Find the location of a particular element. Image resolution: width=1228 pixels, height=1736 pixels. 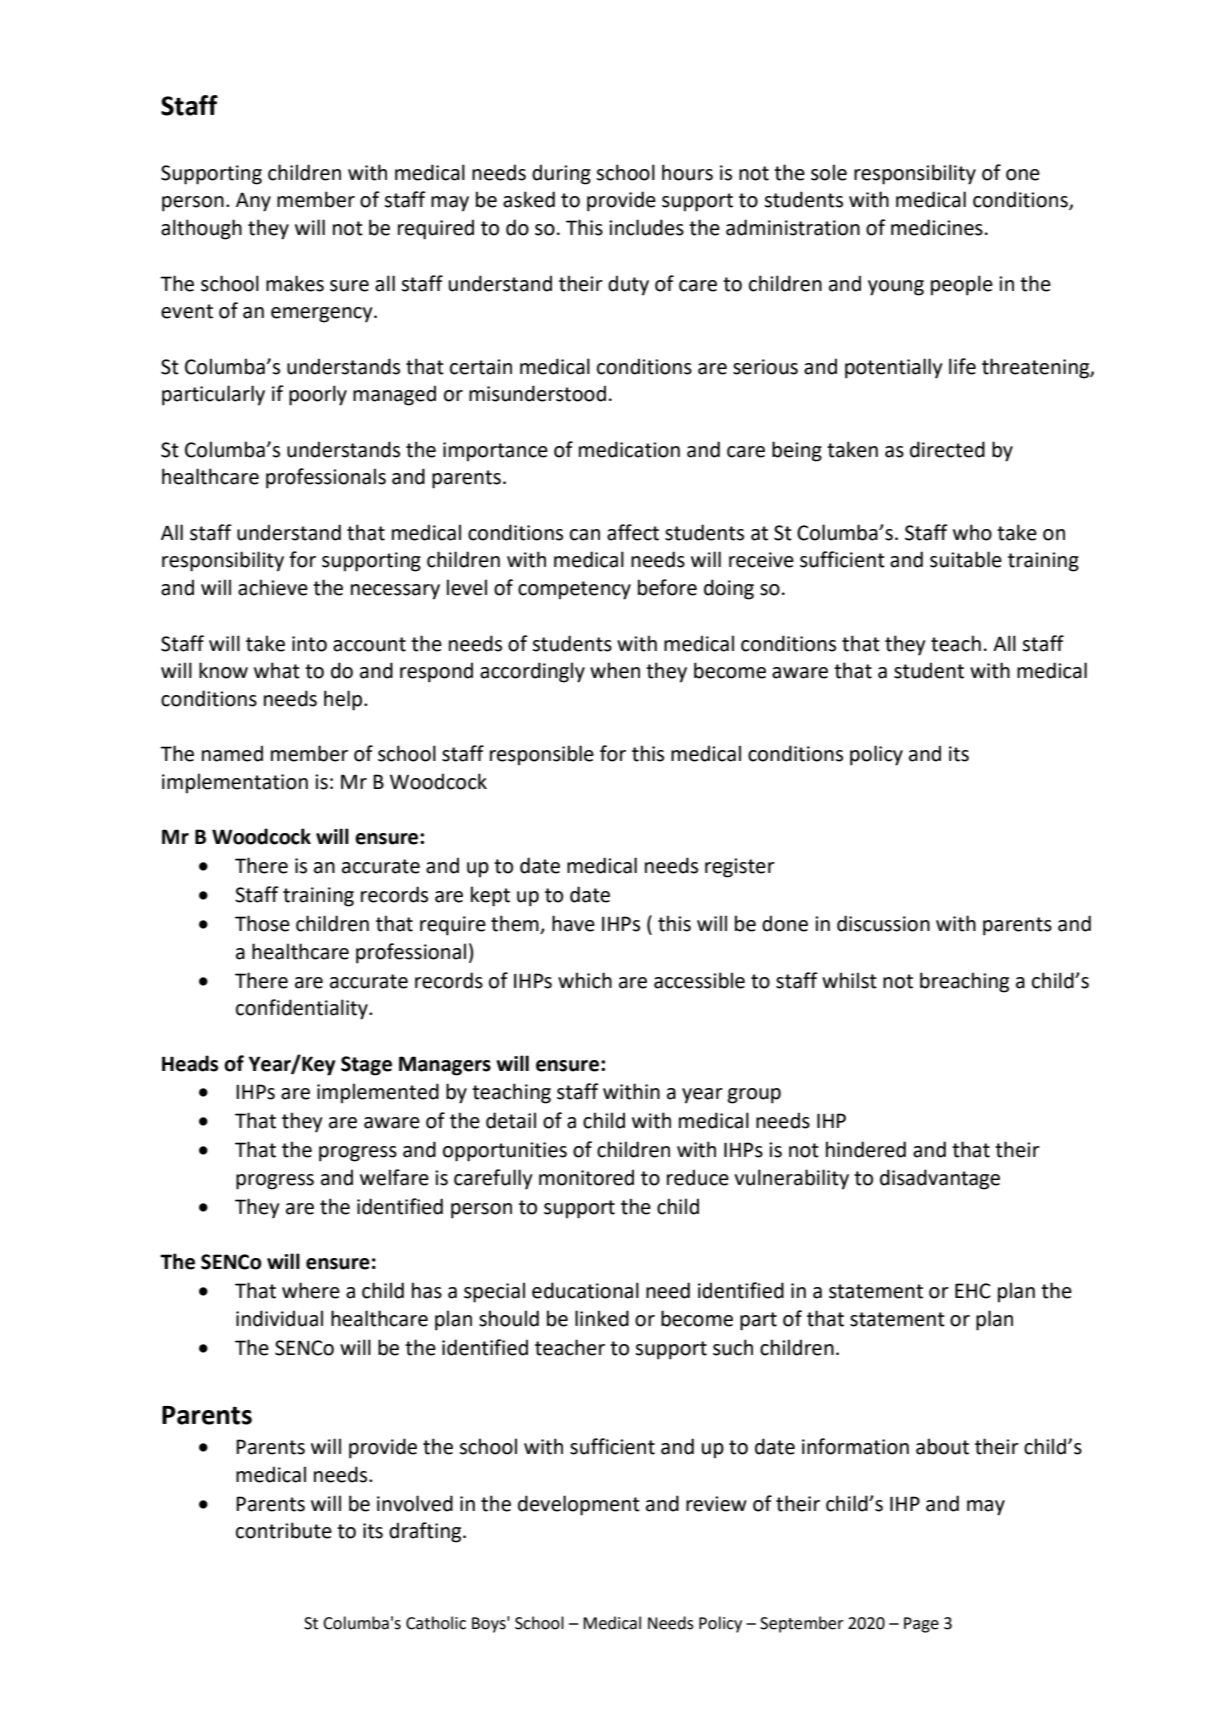

hindered is located at coordinates (866, 1149).
